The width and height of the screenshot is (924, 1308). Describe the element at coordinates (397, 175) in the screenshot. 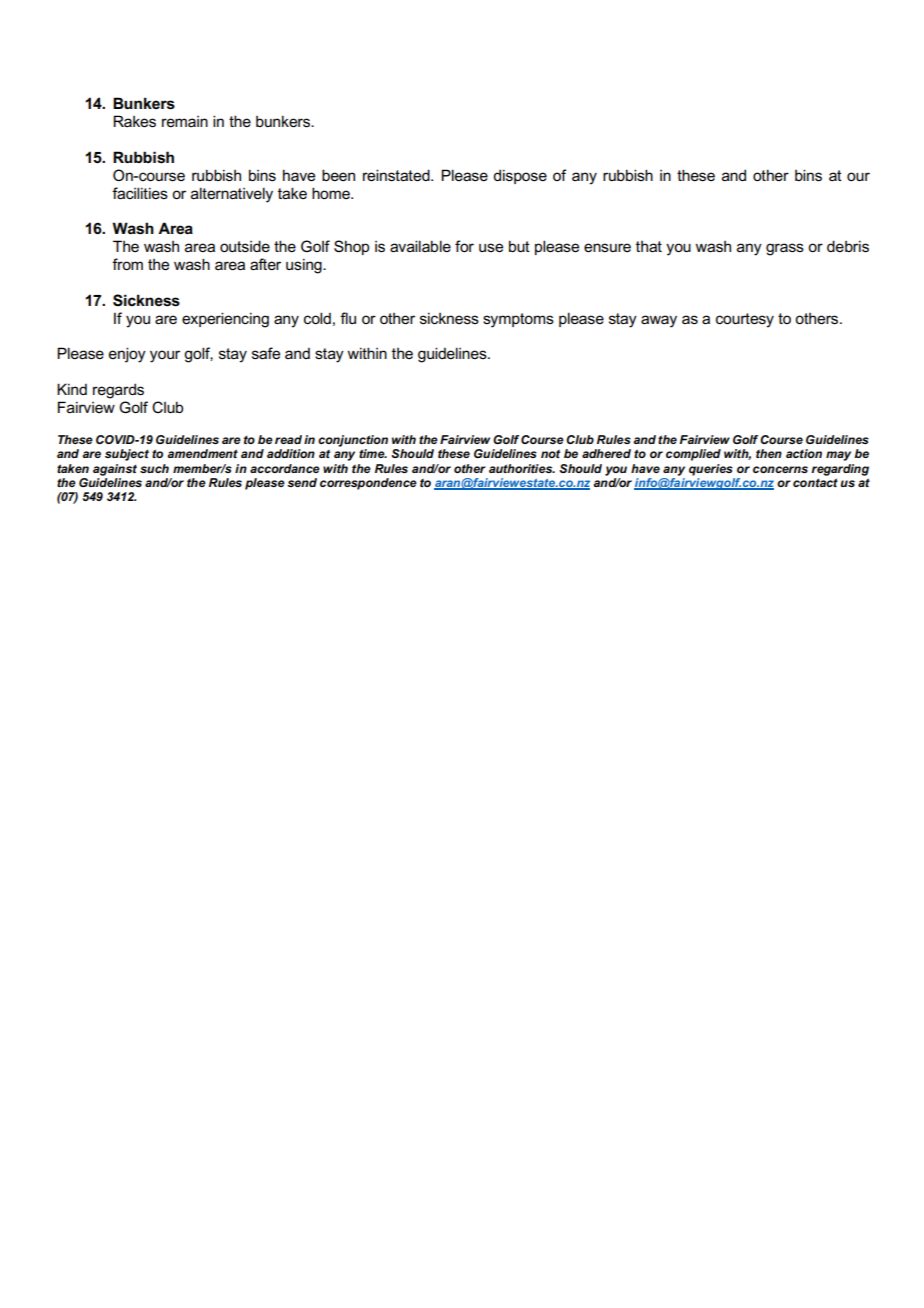

I see `reinstated` at that location.
